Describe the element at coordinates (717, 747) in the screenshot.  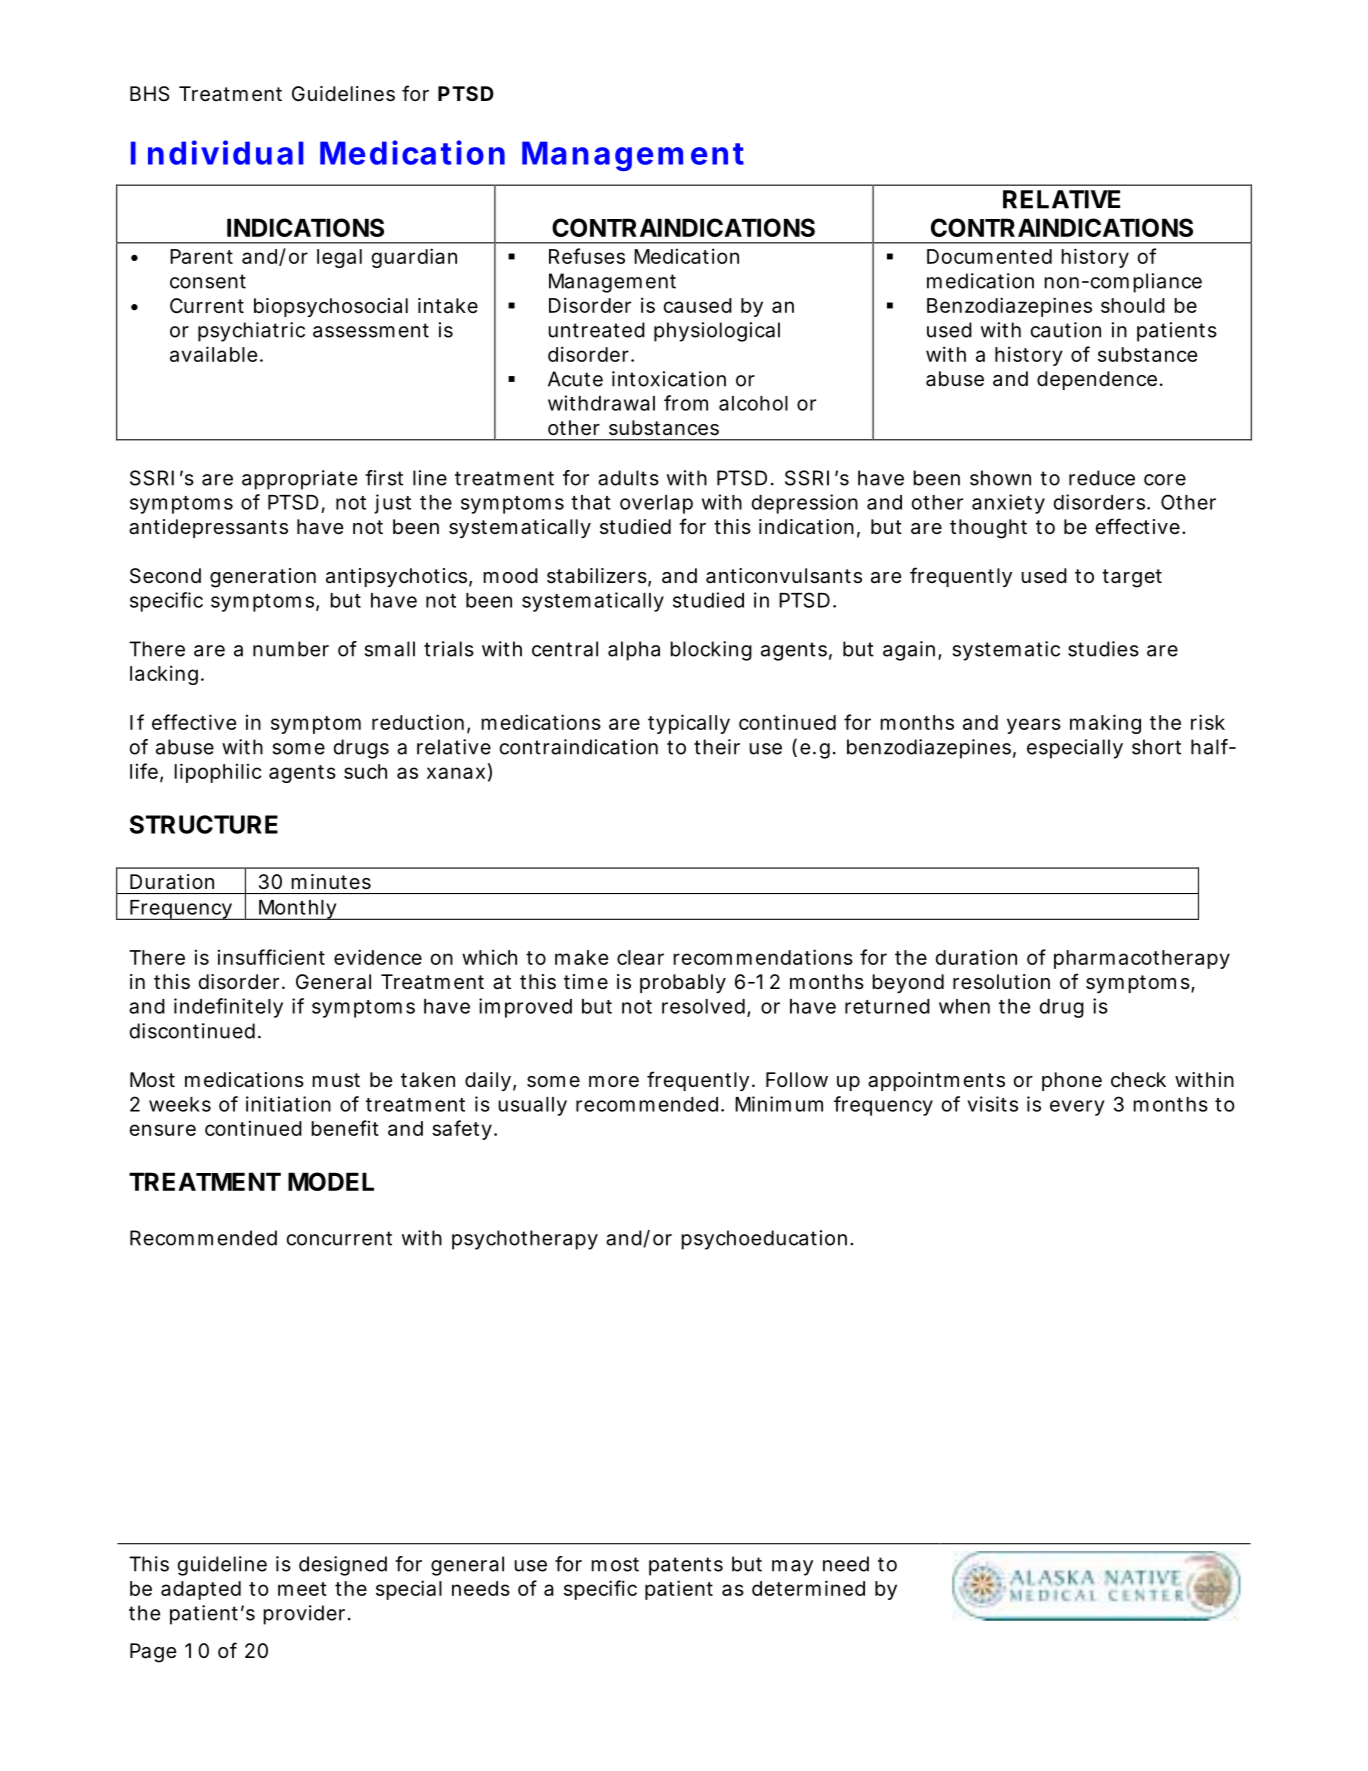
I see `their` at that location.
